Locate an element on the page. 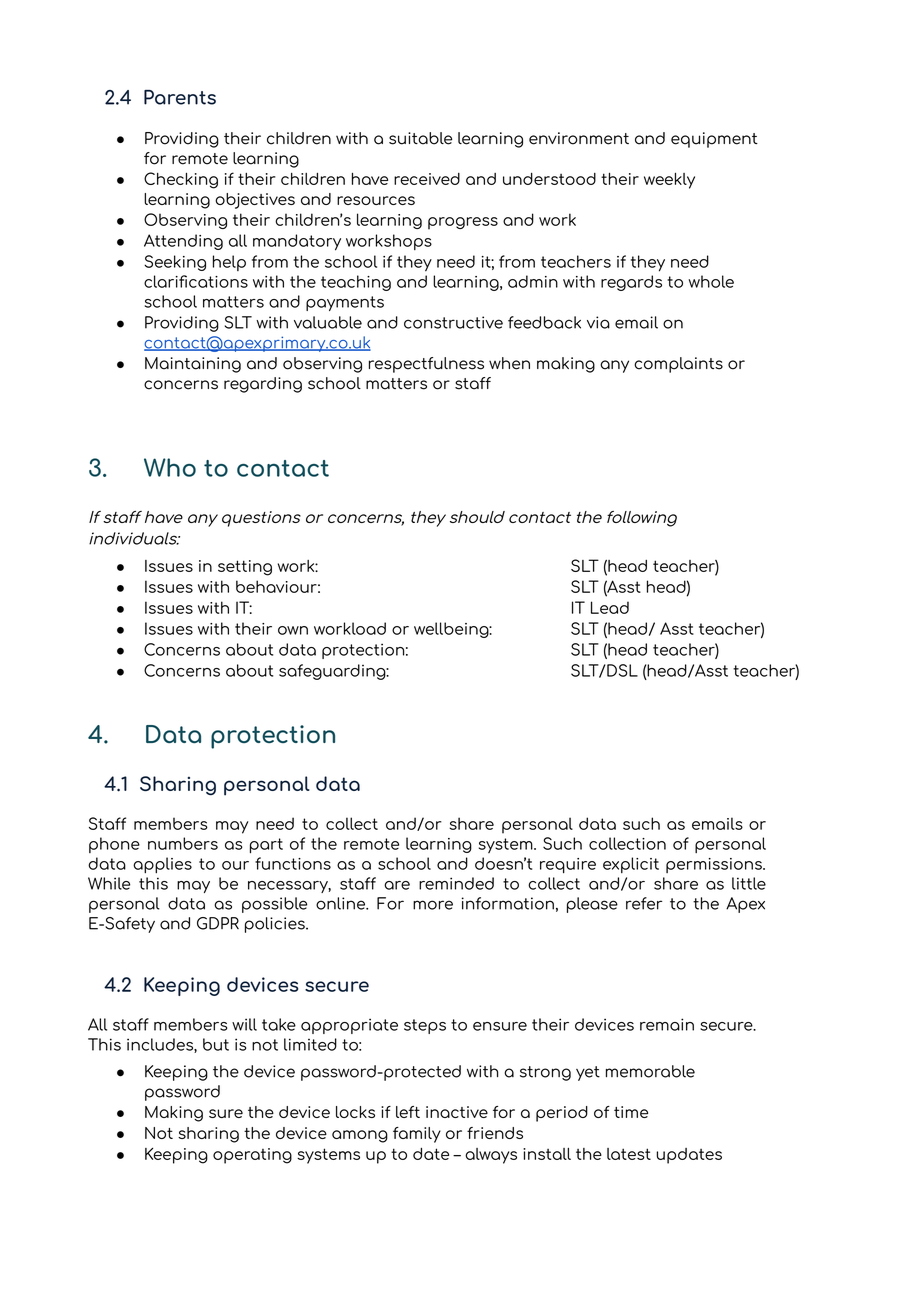 The width and height of the image is (924, 1307). time is located at coordinates (631, 1112).
